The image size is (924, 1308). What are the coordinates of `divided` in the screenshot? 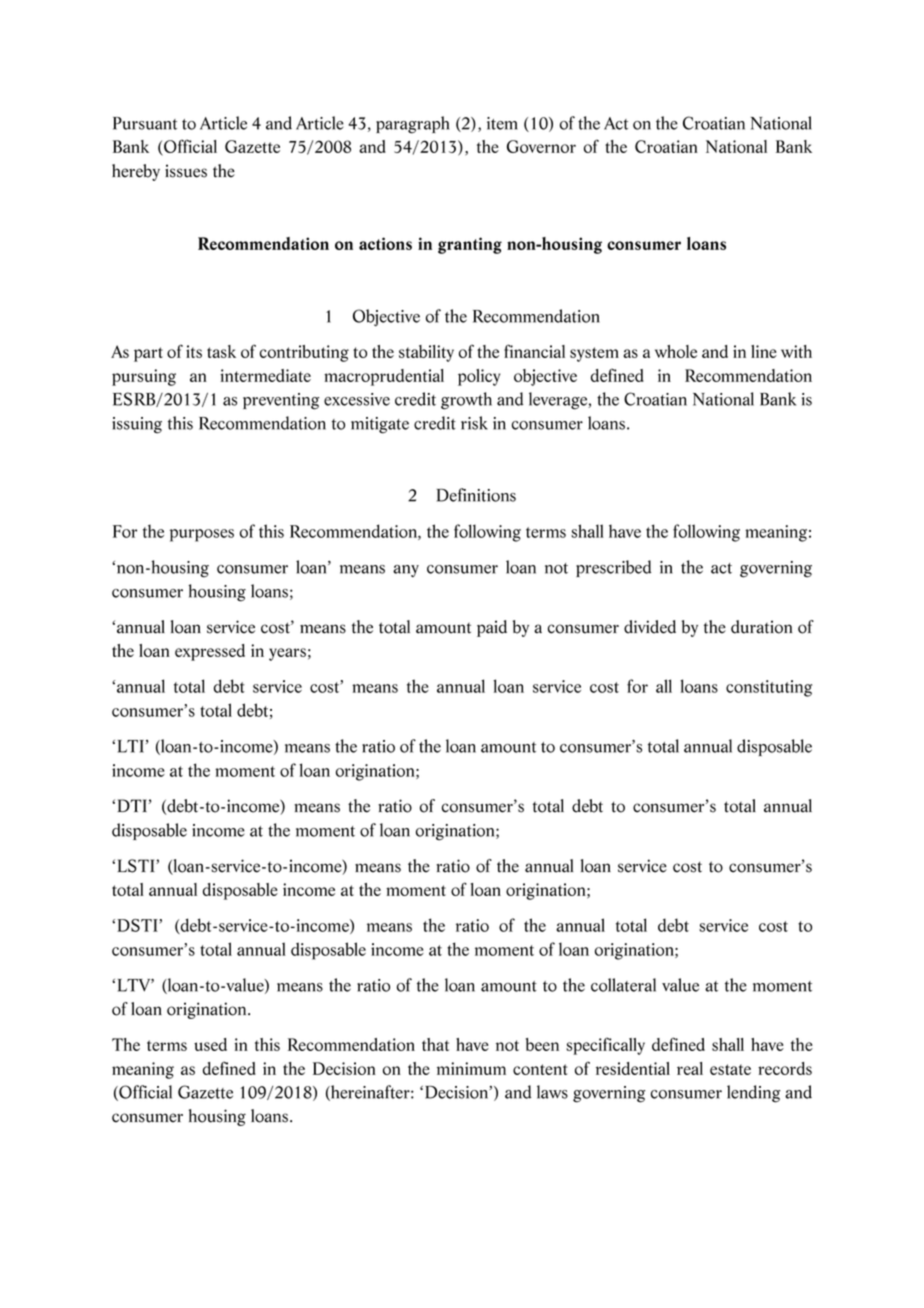 It's located at (650, 627).
